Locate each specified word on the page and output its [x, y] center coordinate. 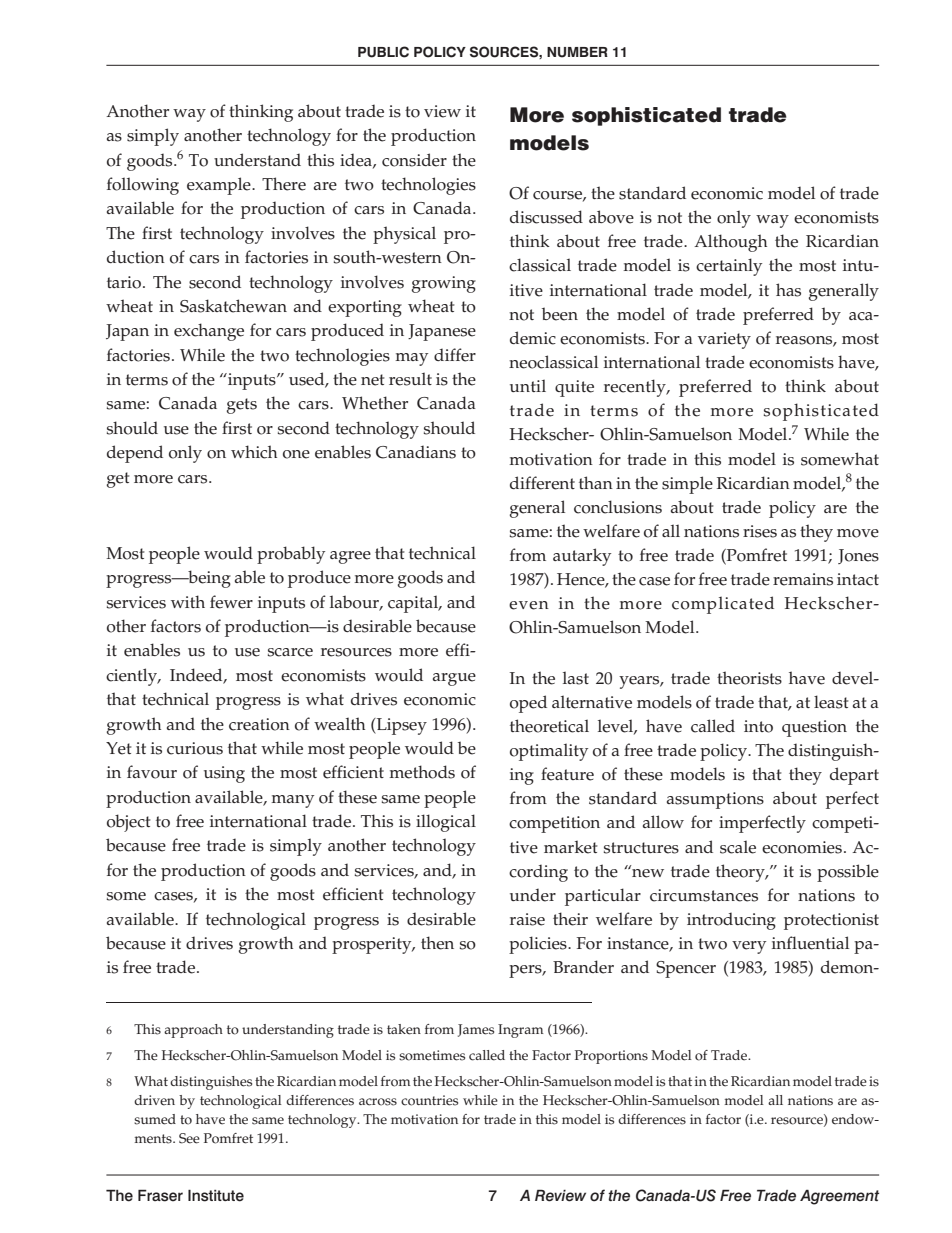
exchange [209, 332]
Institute [216, 1196]
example [220, 186]
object [129, 823]
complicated [723, 605]
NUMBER [577, 52]
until [528, 385]
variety [724, 340]
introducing [731, 921]
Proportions [611, 1057]
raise [527, 919]
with [188, 601]
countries [429, 1100]
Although [730, 243]
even [529, 605]
